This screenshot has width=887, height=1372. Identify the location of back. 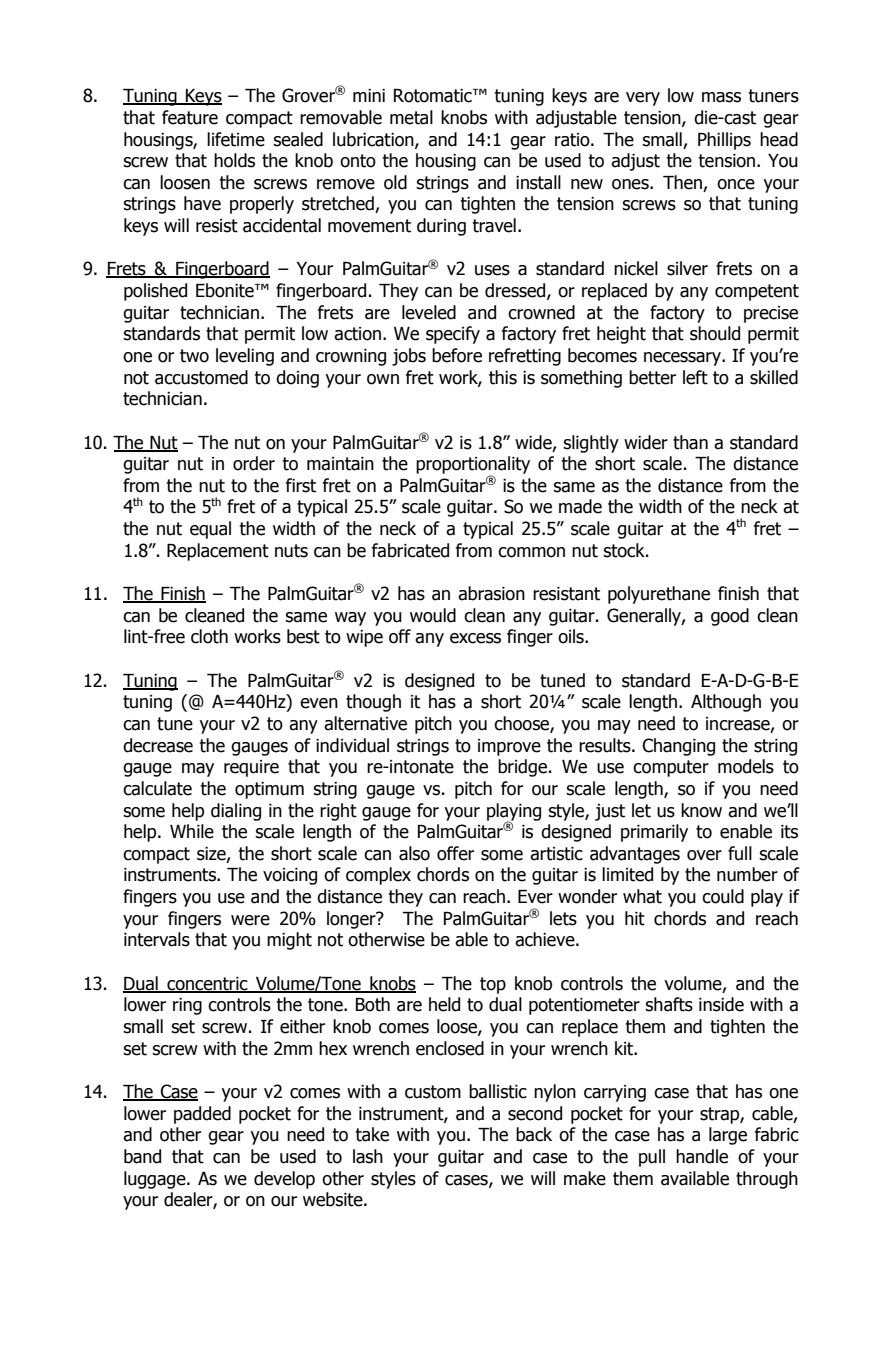
(534, 1134).
